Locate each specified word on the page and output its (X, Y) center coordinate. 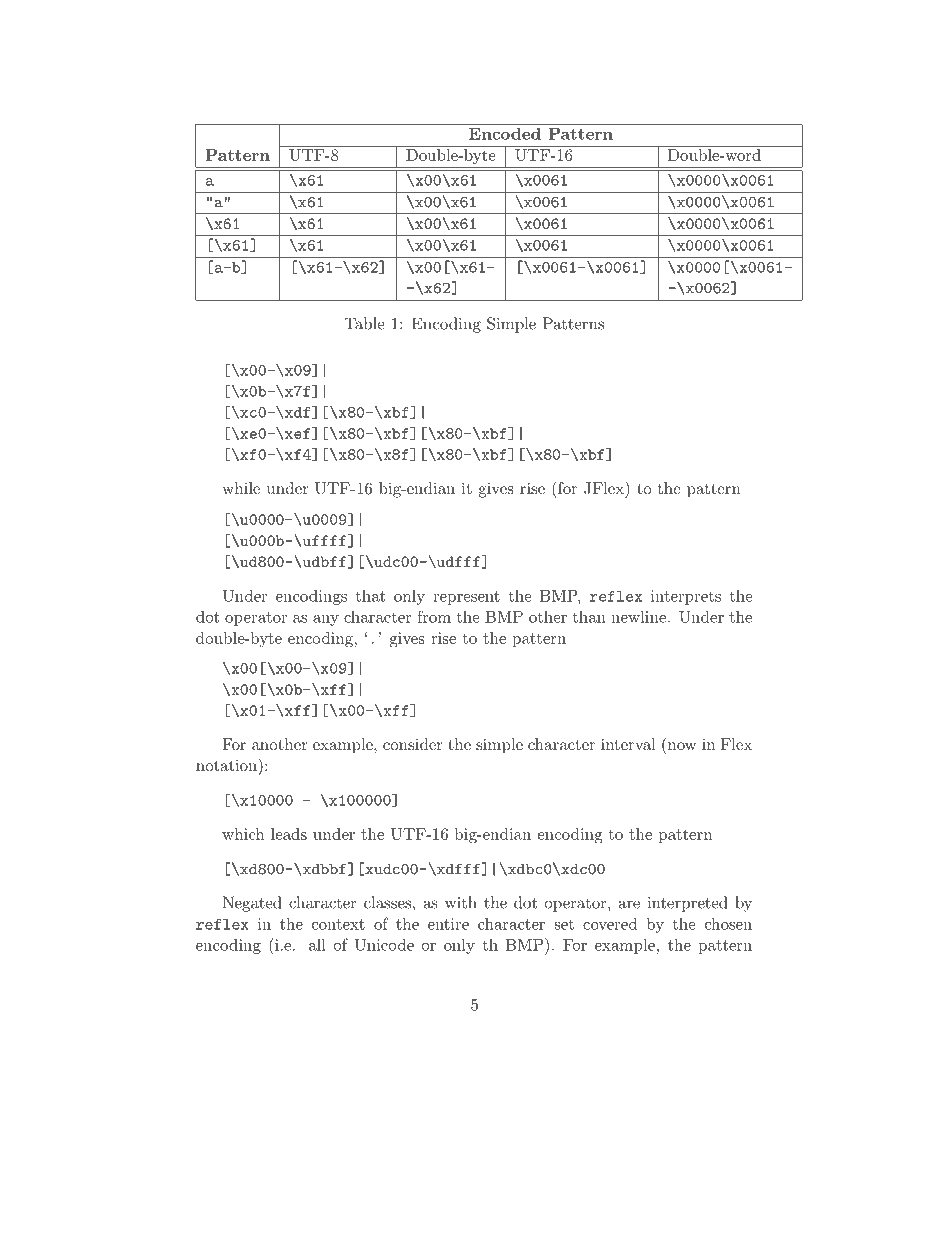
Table (364, 323)
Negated (252, 904)
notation (228, 766)
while (241, 488)
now (680, 747)
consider (413, 744)
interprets (686, 597)
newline (640, 617)
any (326, 620)
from (434, 617)
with (461, 902)
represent (466, 598)
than (589, 617)
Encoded (505, 133)
